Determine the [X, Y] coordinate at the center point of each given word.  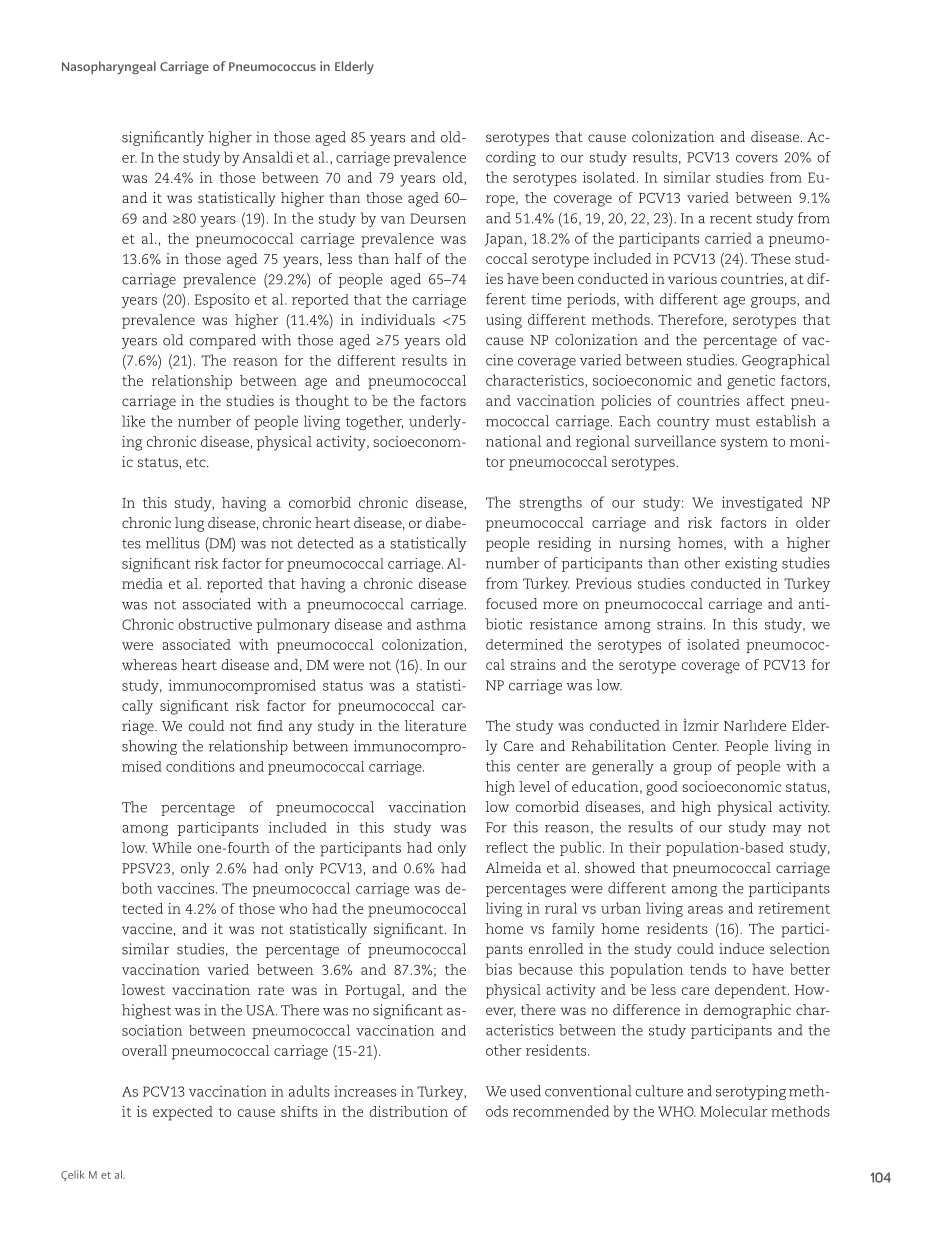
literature [435, 725]
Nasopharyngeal [109, 67]
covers [757, 159]
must [733, 422]
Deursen [438, 218]
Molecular [734, 1111]
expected [183, 1113]
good [662, 788]
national [513, 441]
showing [149, 747]
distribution [409, 1111]
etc [197, 462]
